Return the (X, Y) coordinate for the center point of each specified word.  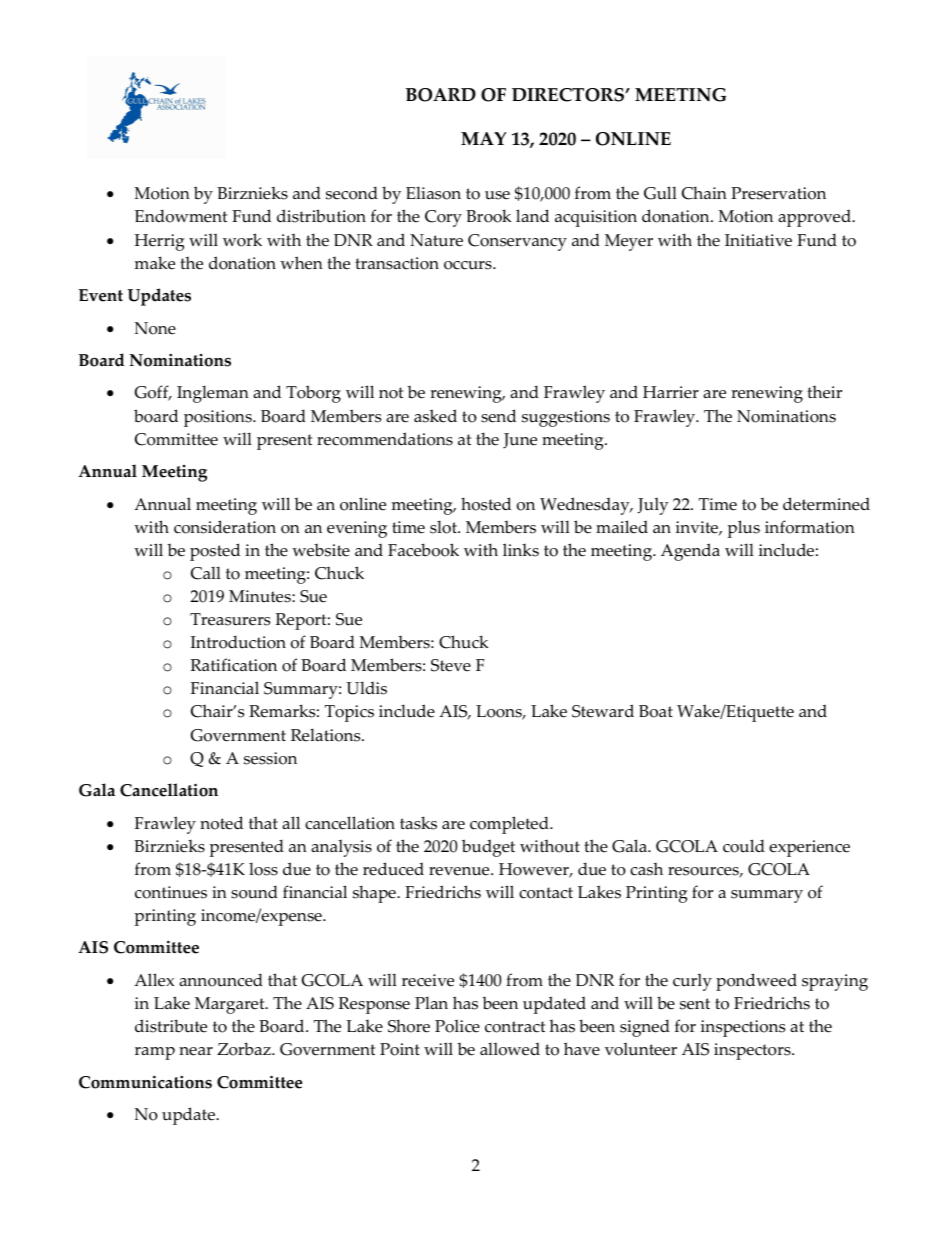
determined (826, 504)
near (196, 1051)
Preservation (778, 193)
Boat (656, 711)
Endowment (181, 216)
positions (219, 418)
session (270, 758)
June (520, 441)
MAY (483, 138)
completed (510, 825)
